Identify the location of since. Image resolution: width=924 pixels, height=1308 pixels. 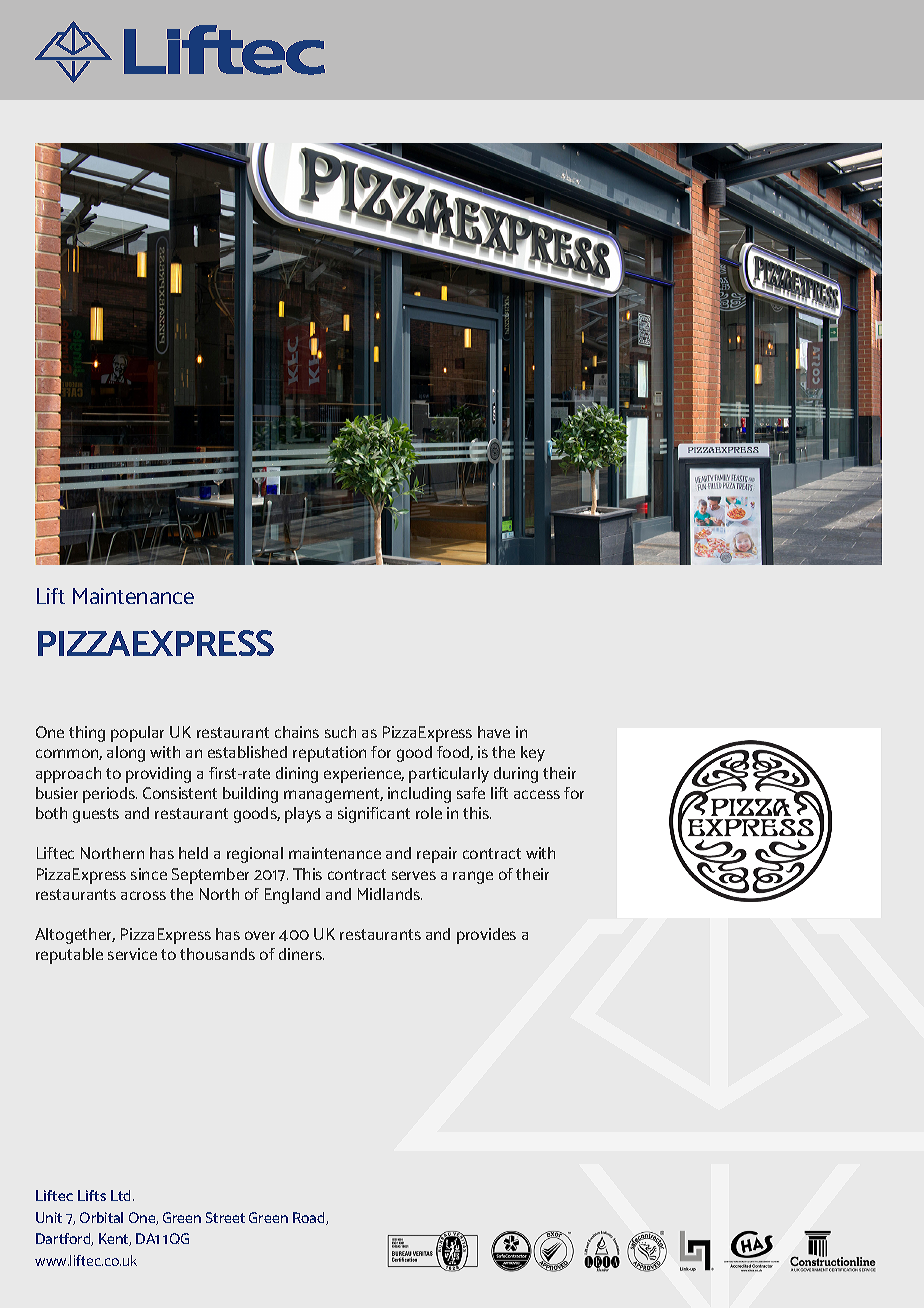
(149, 874).
